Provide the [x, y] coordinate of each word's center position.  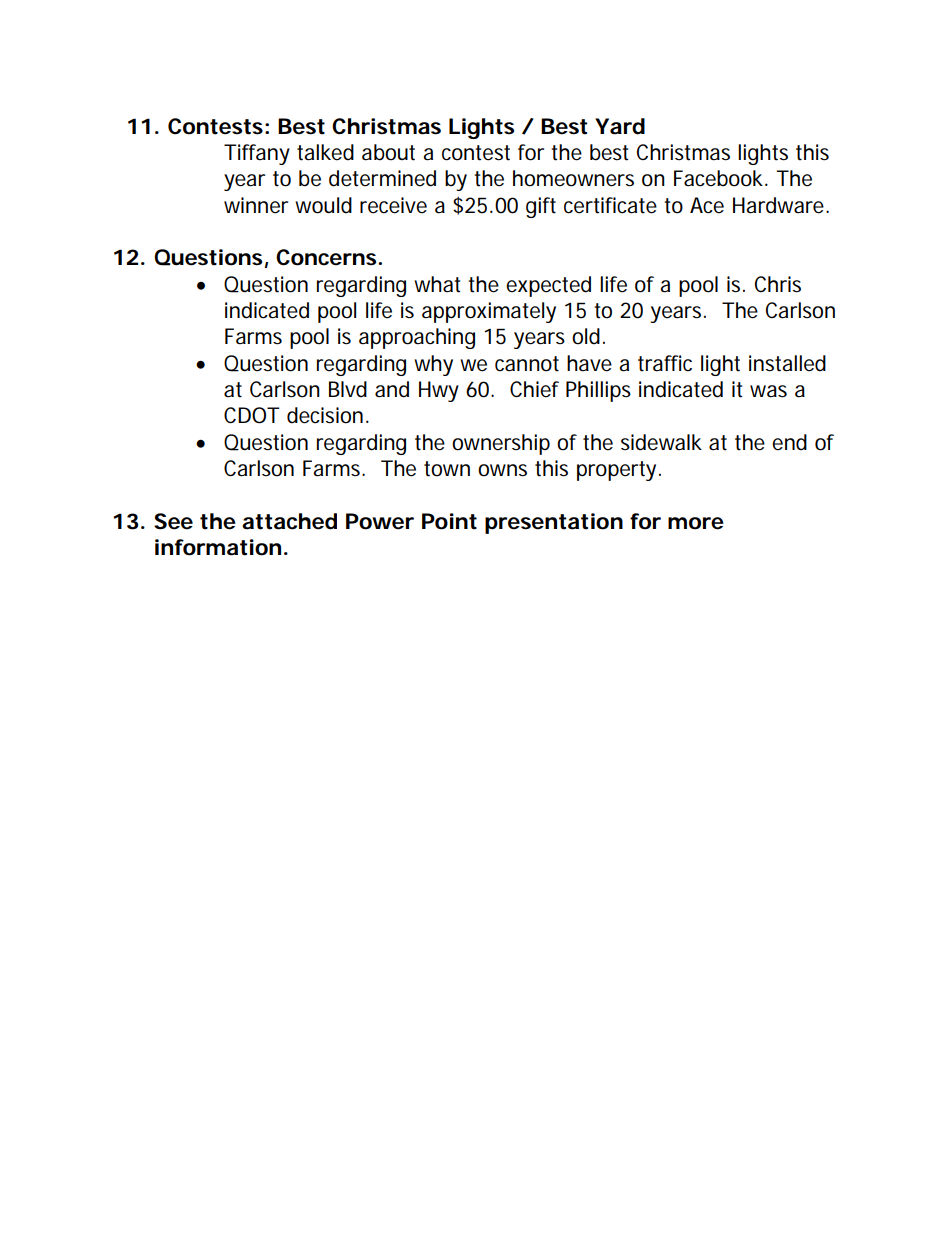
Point [449, 521]
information [218, 547]
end [789, 442]
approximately [489, 312]
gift [541, 207]
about [388, 152]
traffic [665, 363]
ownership [501, 444]
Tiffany [257, 154]
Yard [620, 126]
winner [256, 205]
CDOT [252, 415]
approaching [417, 338]
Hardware [780, 205]
